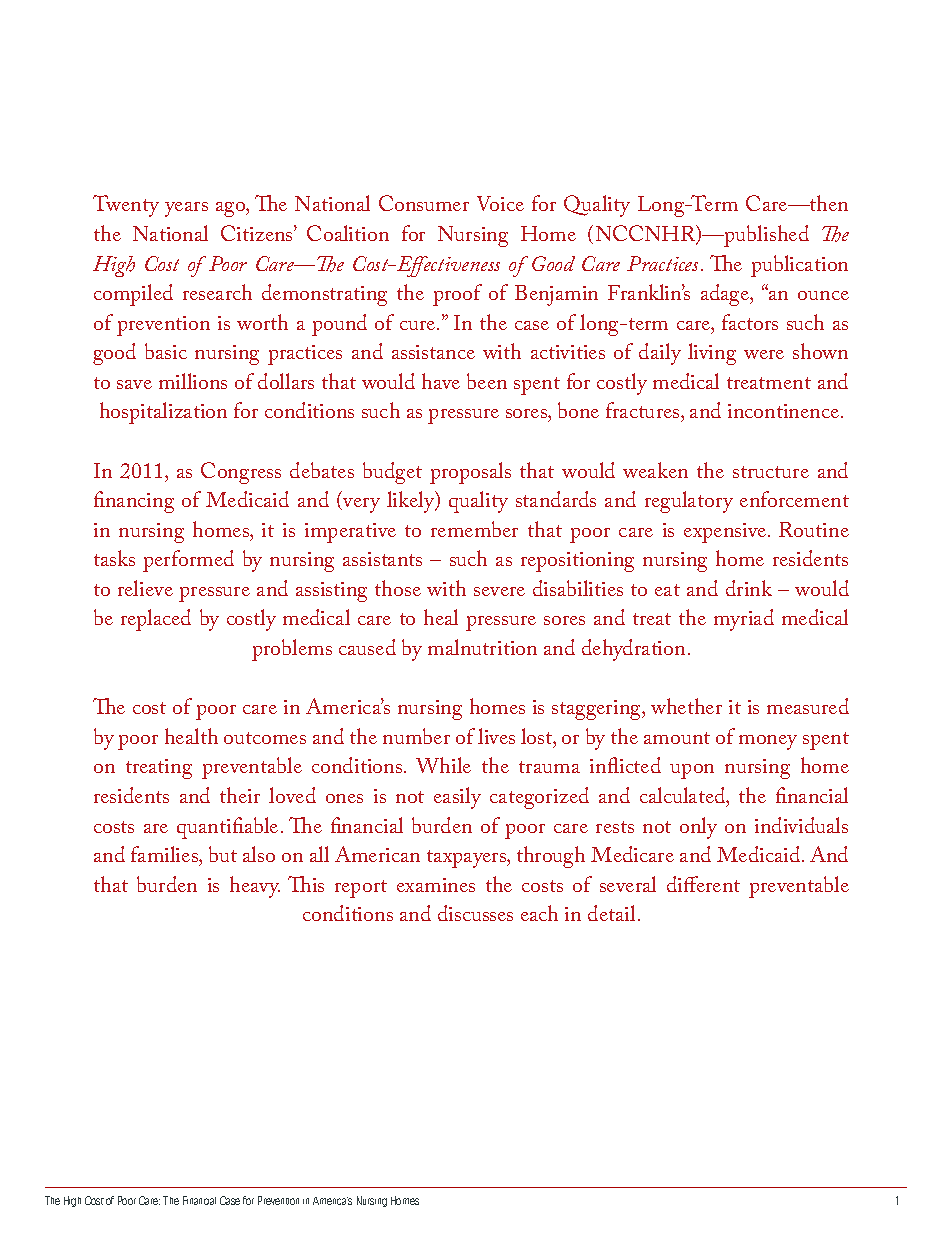  What do you see at coordinates (799, 266) in the screenshot?
I see `publication` at bounding box center [799, 266].
